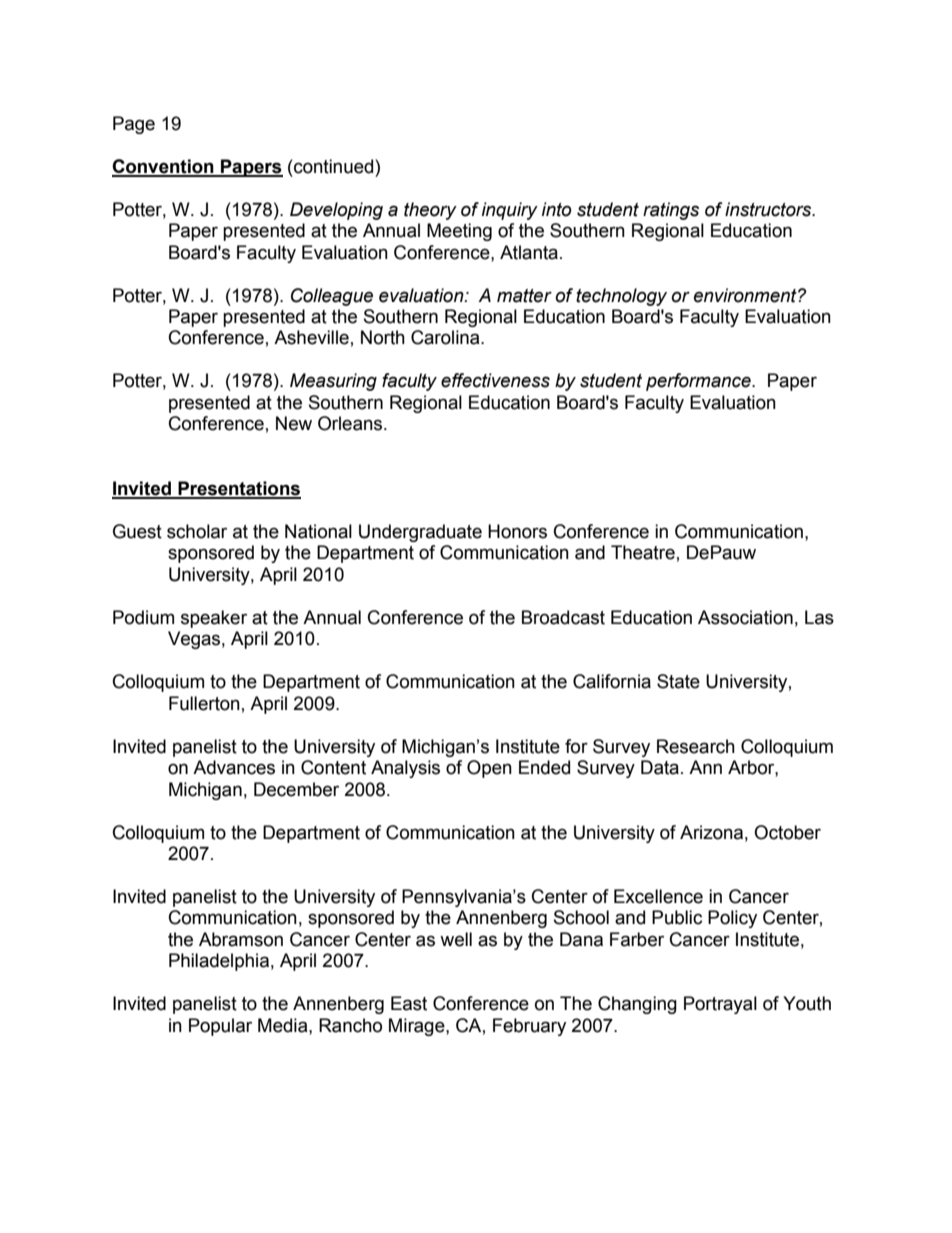 This screenshot has height=1233, width=952. What do you see at coordinates (745, 617) in the screenshot?
I see `Association` at bounding box center [745, 617].
